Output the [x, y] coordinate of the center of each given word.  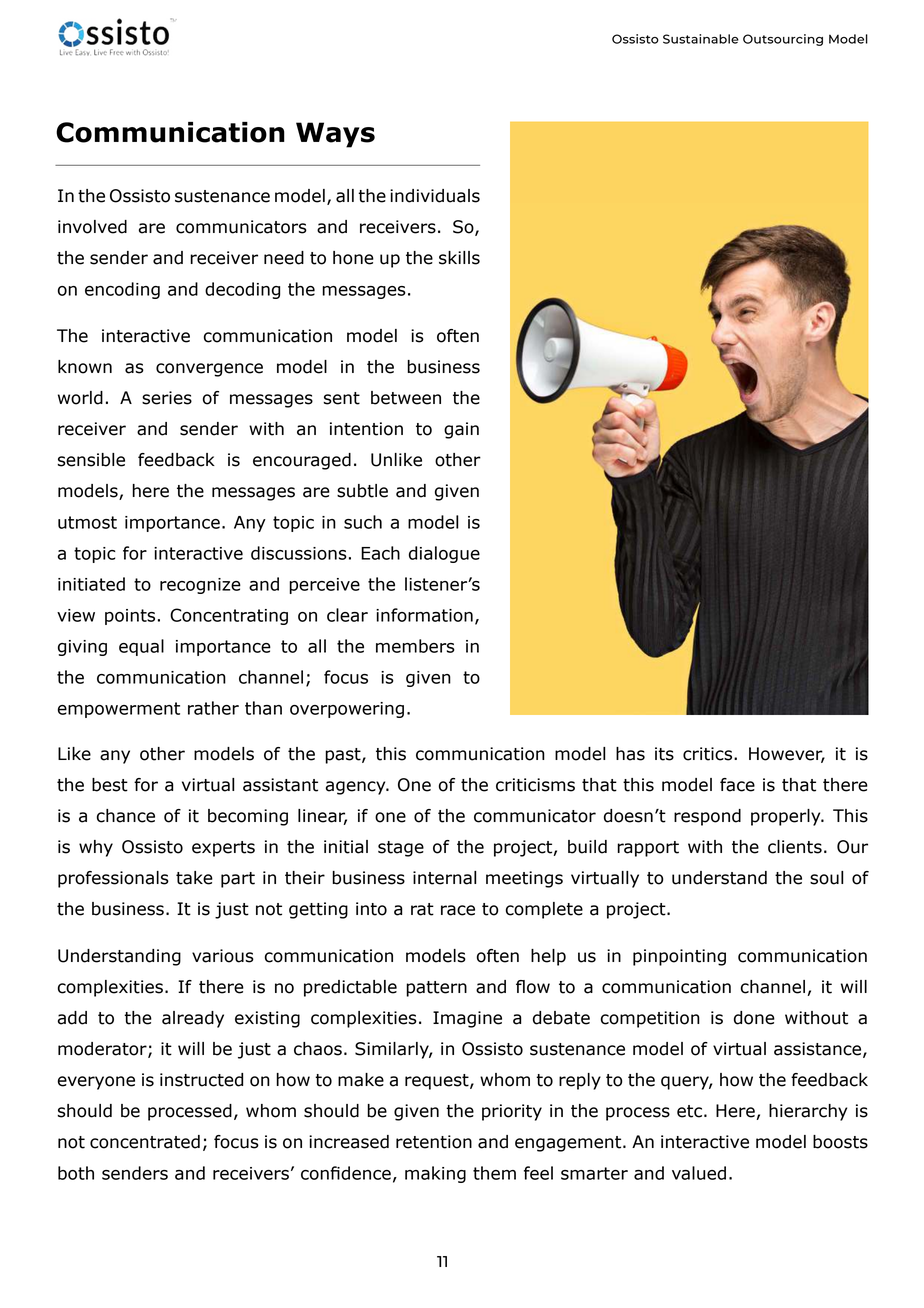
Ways [335, 135]
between [406, 398]
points [130, 617]
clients [795, 847]
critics [709, 754]
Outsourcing [783, 40]
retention [434, 1142]
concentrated [145, 1142]
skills [459, 258]
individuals [435, 196]
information [424, 615]
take [194, 878]
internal [444, 878]
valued [699, 1173]
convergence [209, 370]
